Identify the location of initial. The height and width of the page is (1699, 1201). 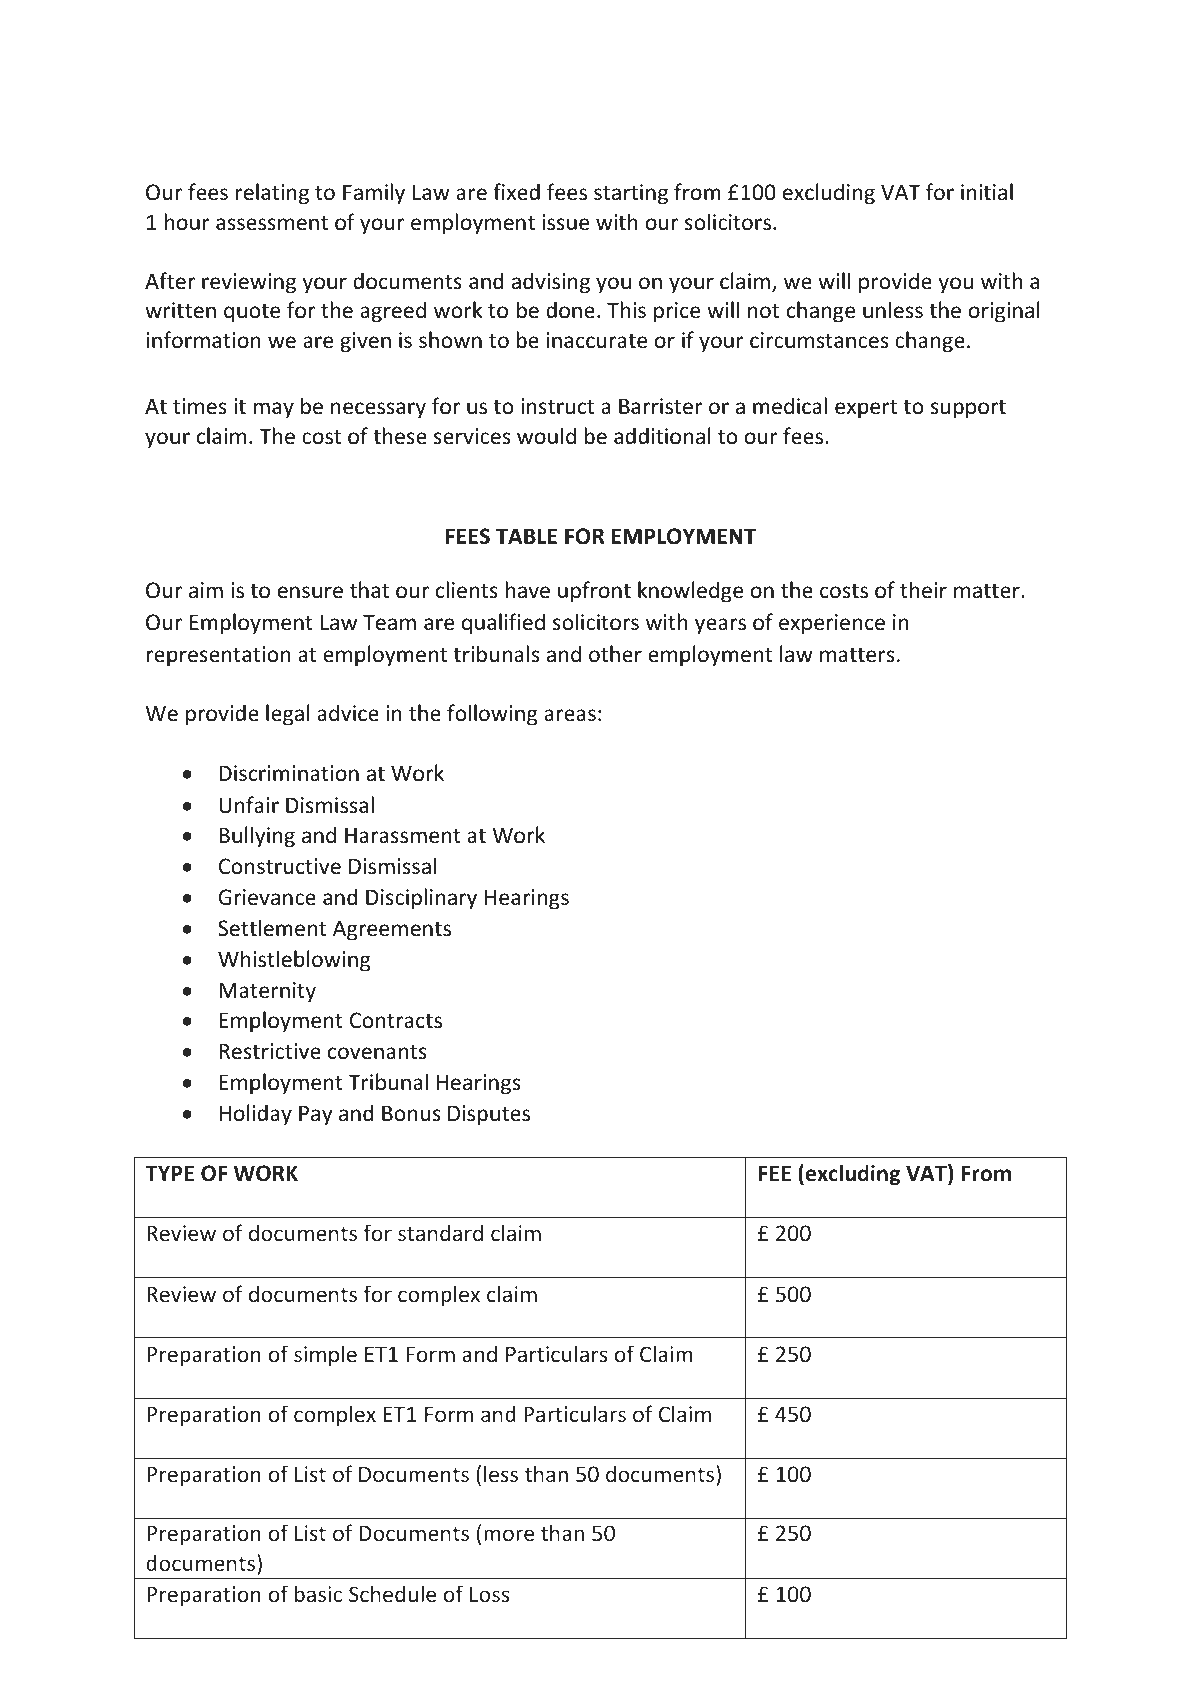
(987, 191).
